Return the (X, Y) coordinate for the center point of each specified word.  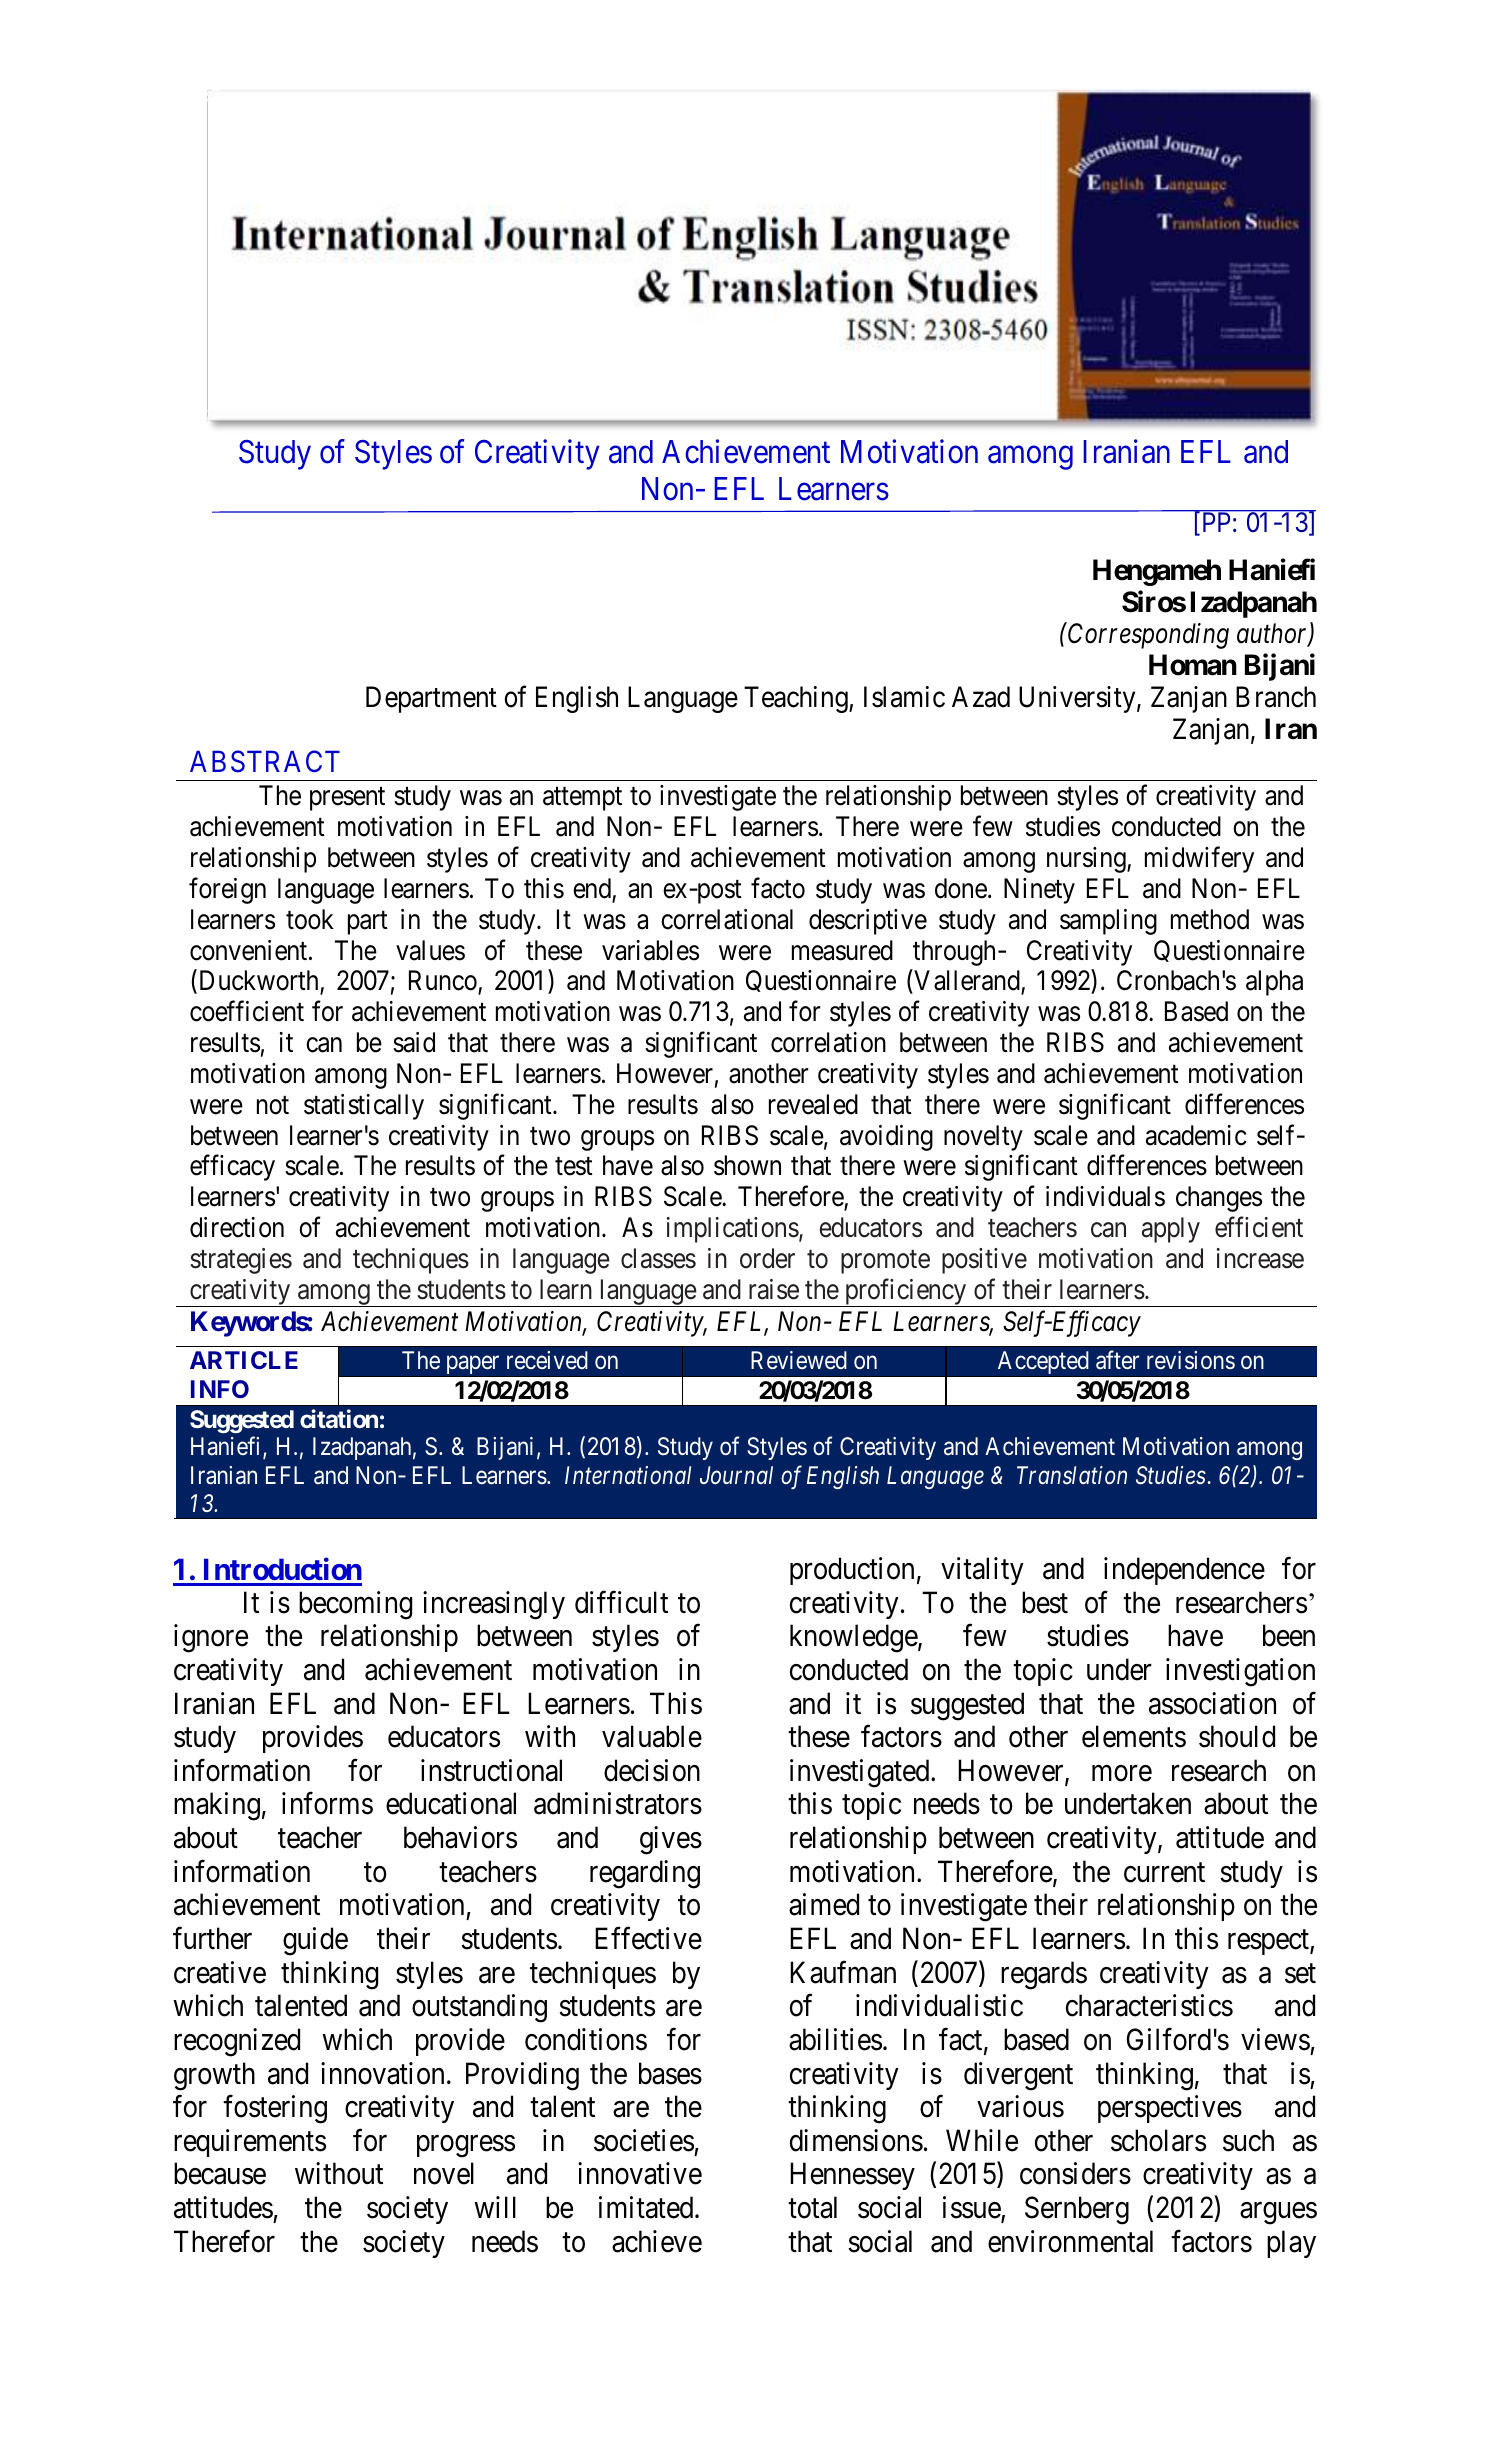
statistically (364, 1107)
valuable (652, 1736)
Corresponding (1147, 635)
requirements (250, 2143)
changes (1219, 1199)
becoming (355, 1605)
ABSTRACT (265, 762)
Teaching (797, 699)
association (1212, 1703)
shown (747, 1165)
